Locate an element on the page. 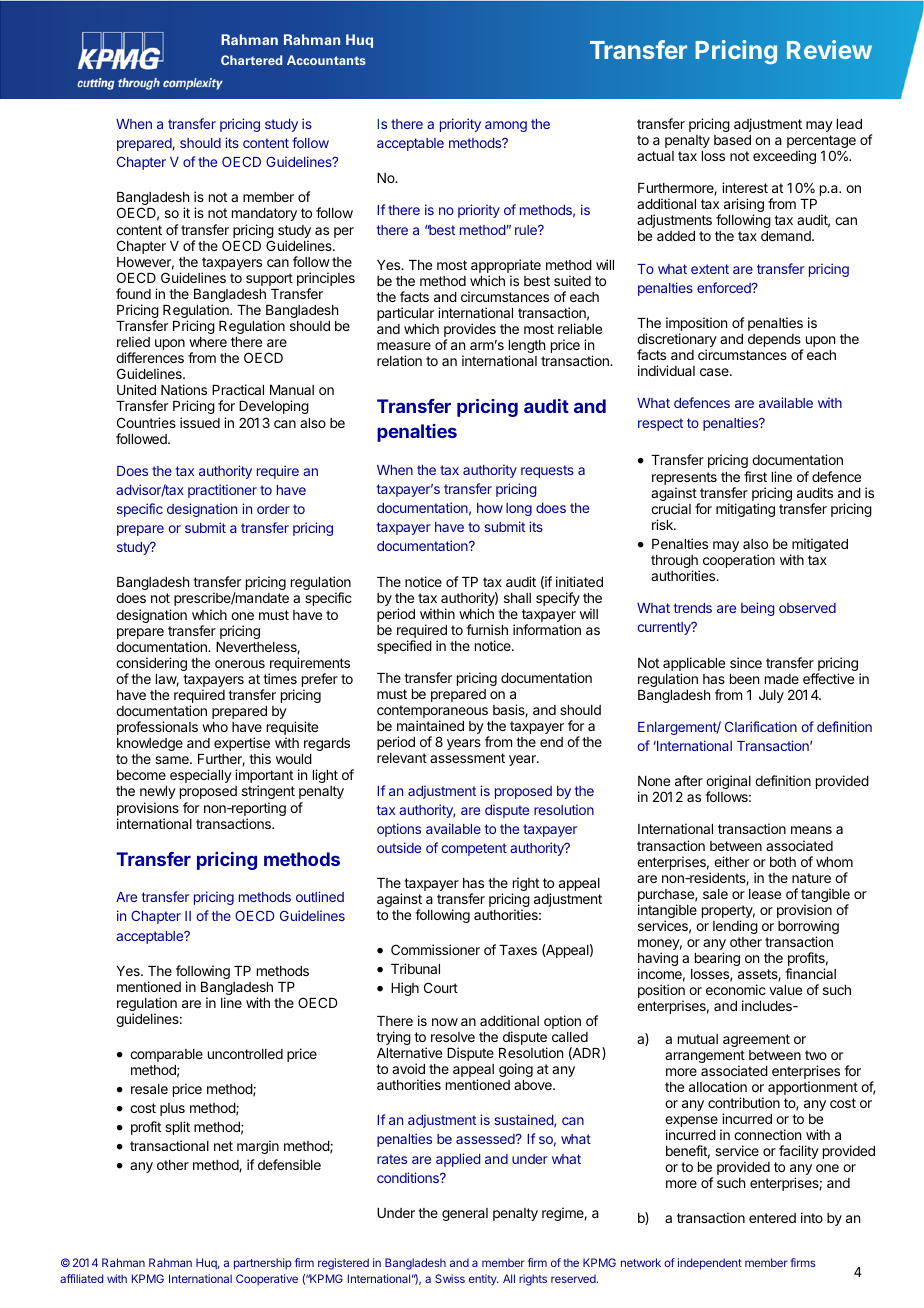  furnish is located at coordinates (487, 629).
